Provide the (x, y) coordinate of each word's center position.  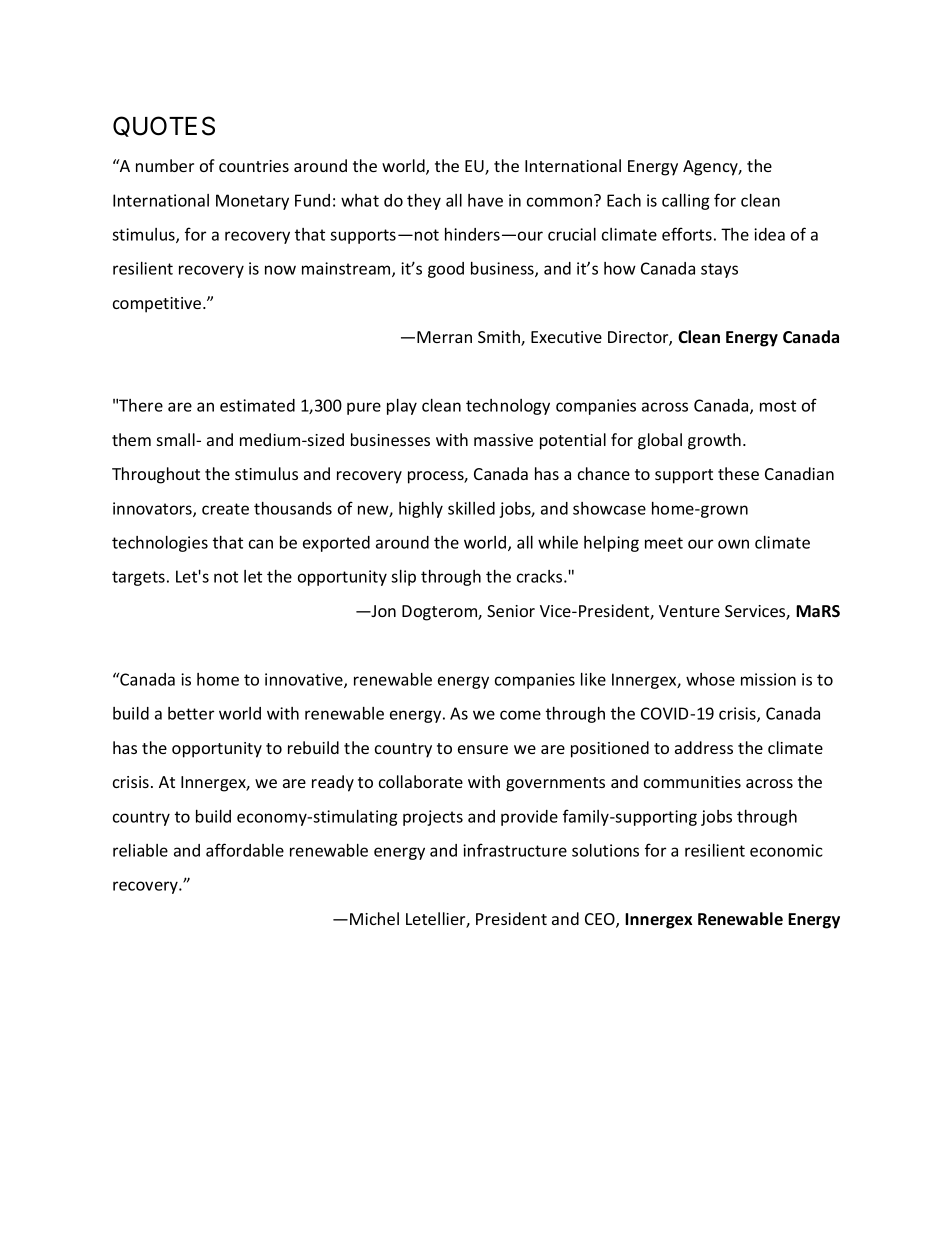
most (778, 406)
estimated (257, 405)
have (485, 200)
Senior (511, 611)
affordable (245, 850)
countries (254, 166)
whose (710, 679)
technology (508, 407)
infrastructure (515, 850)
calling (686, 202)
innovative (305, 680)
